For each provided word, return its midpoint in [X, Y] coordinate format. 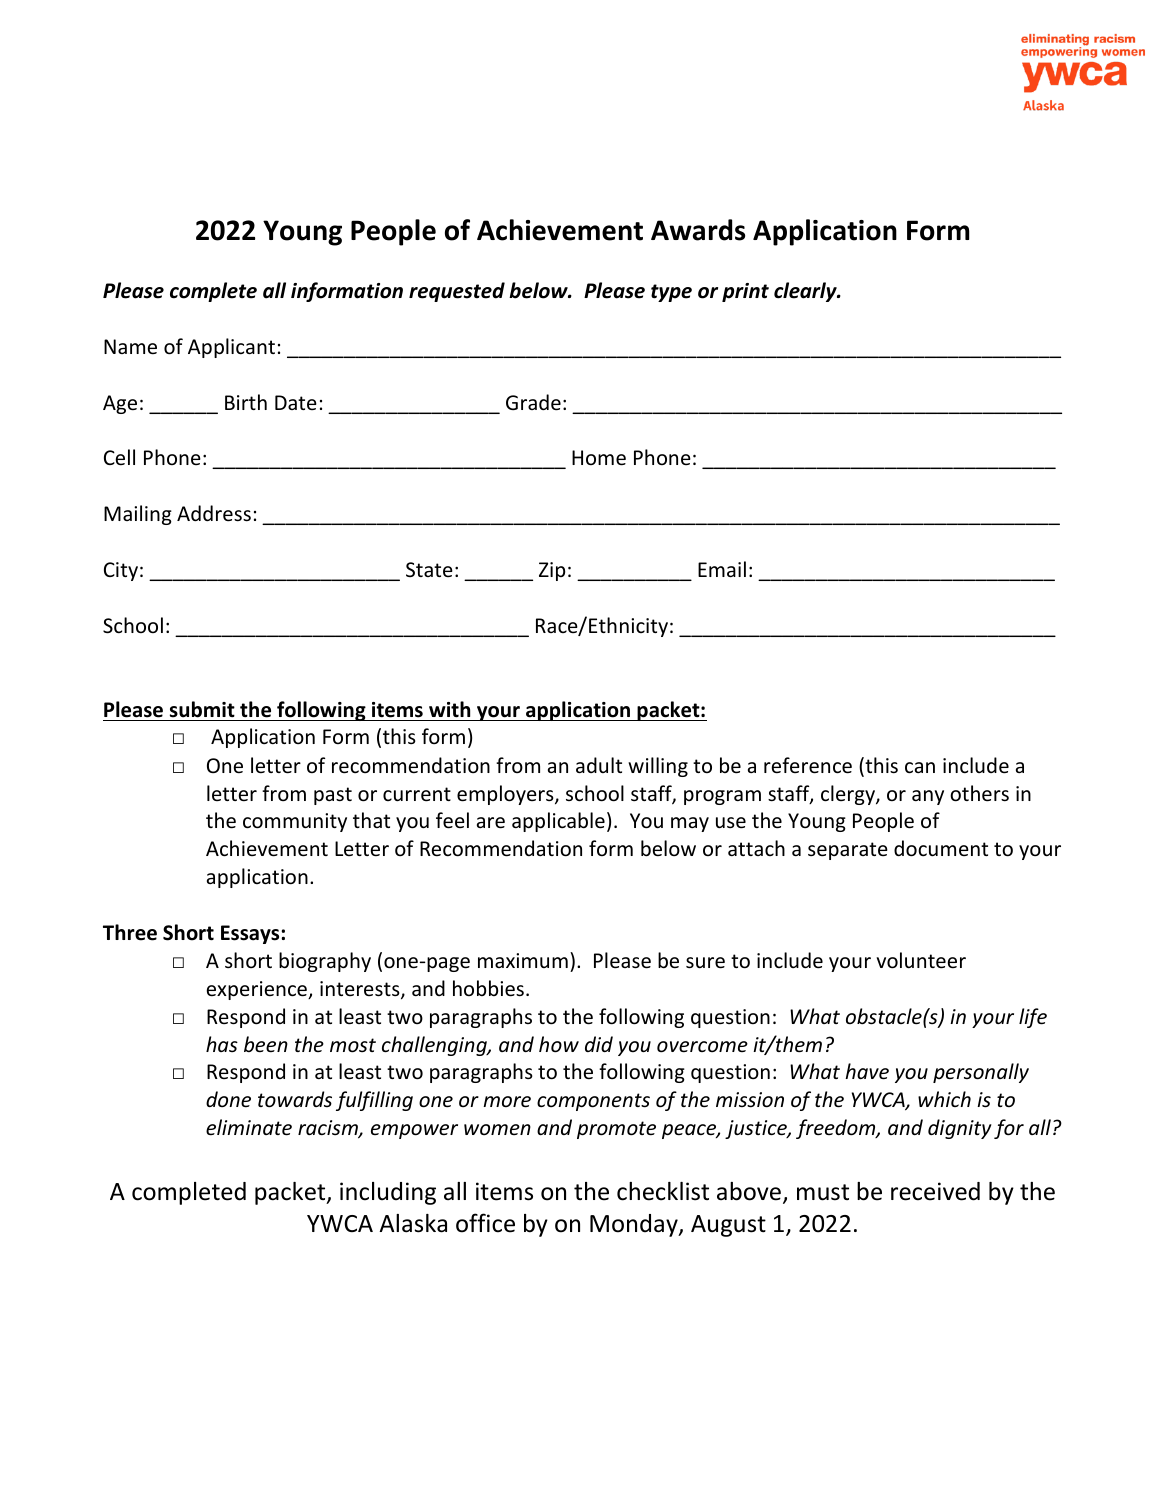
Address [214, 513]
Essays [251, 934]
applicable [558, 822]
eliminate [249, 1127]
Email [722, 569]
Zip [552, 571]
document [941, 848]
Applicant [231, 348]
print [745, 292]
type [671, 293]
